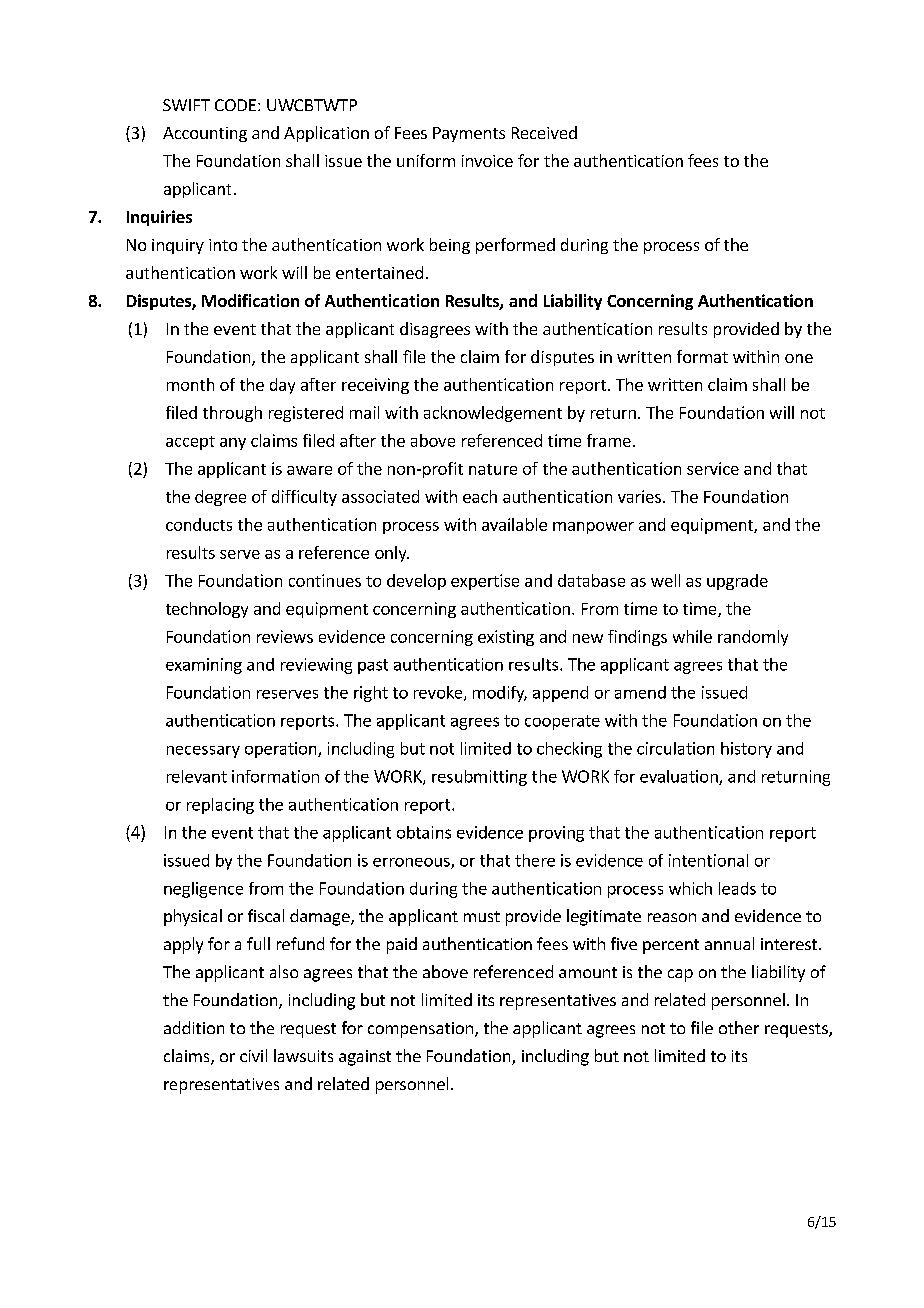 The width and height of the screenshot is (924, 1308). What do you see at coordinates (737, 582) in the screenshot?
I see `upgrade` at bounding box center [737, 582].
